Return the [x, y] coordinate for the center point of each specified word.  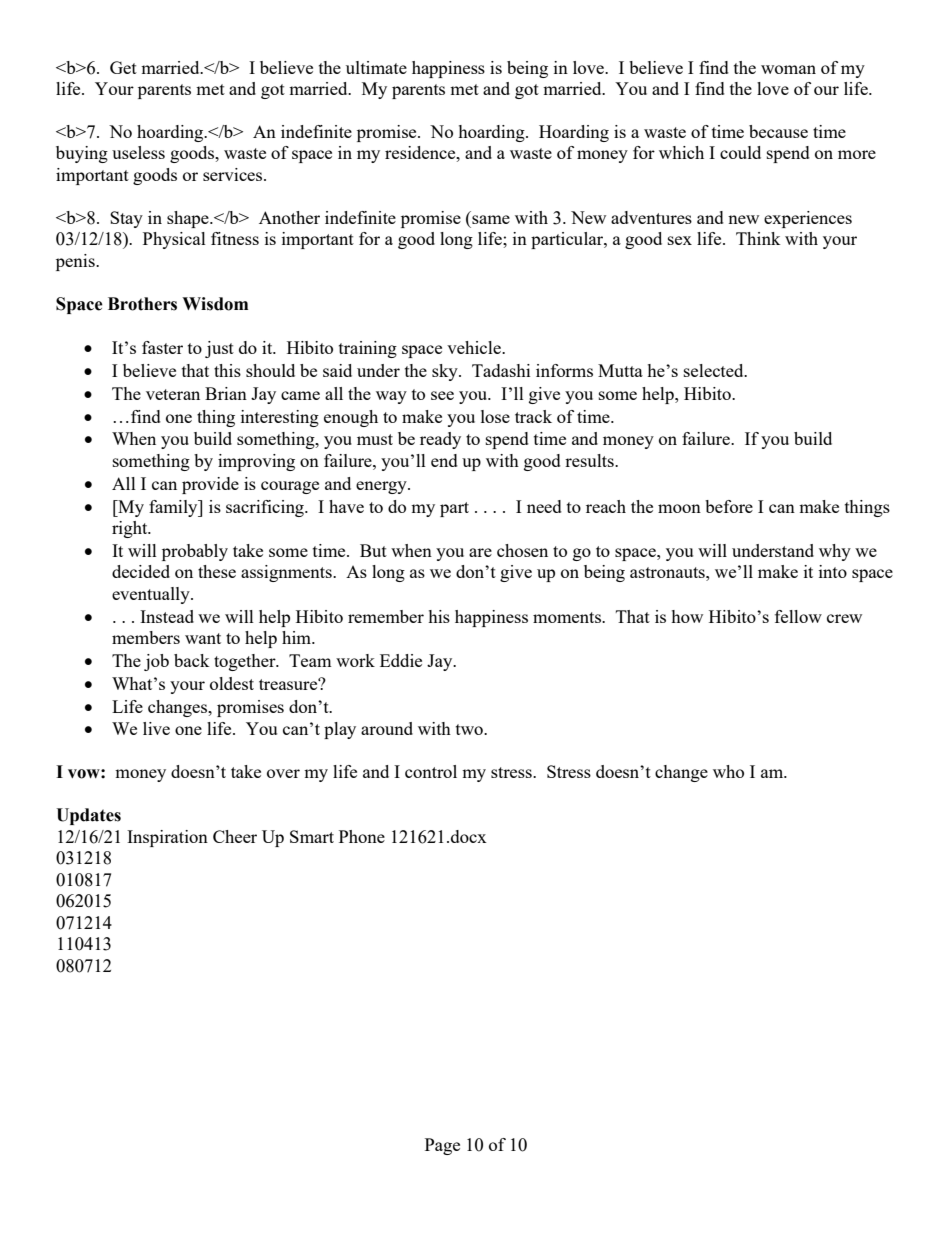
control [431, 771]
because [778, 131]
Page [442, 1146]
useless [138, 152]
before [729, 506]
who [728, 771]
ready [440, 440]
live [156, 728]
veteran [173, 394]
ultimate [376, 67]
